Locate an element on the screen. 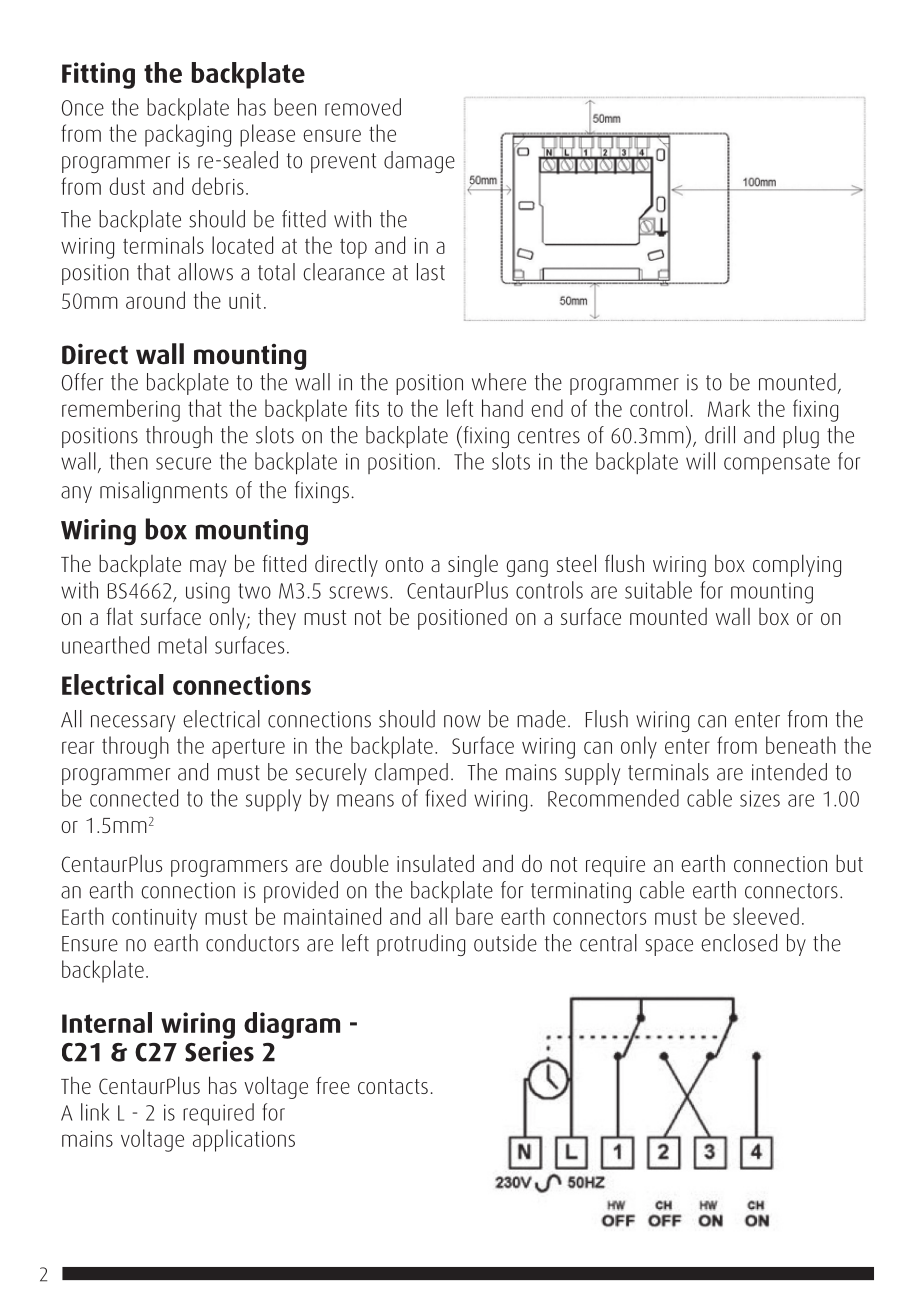 The width and height of the screenshot is (924, 1311). sleeved is located at coordinates (766, 916).
